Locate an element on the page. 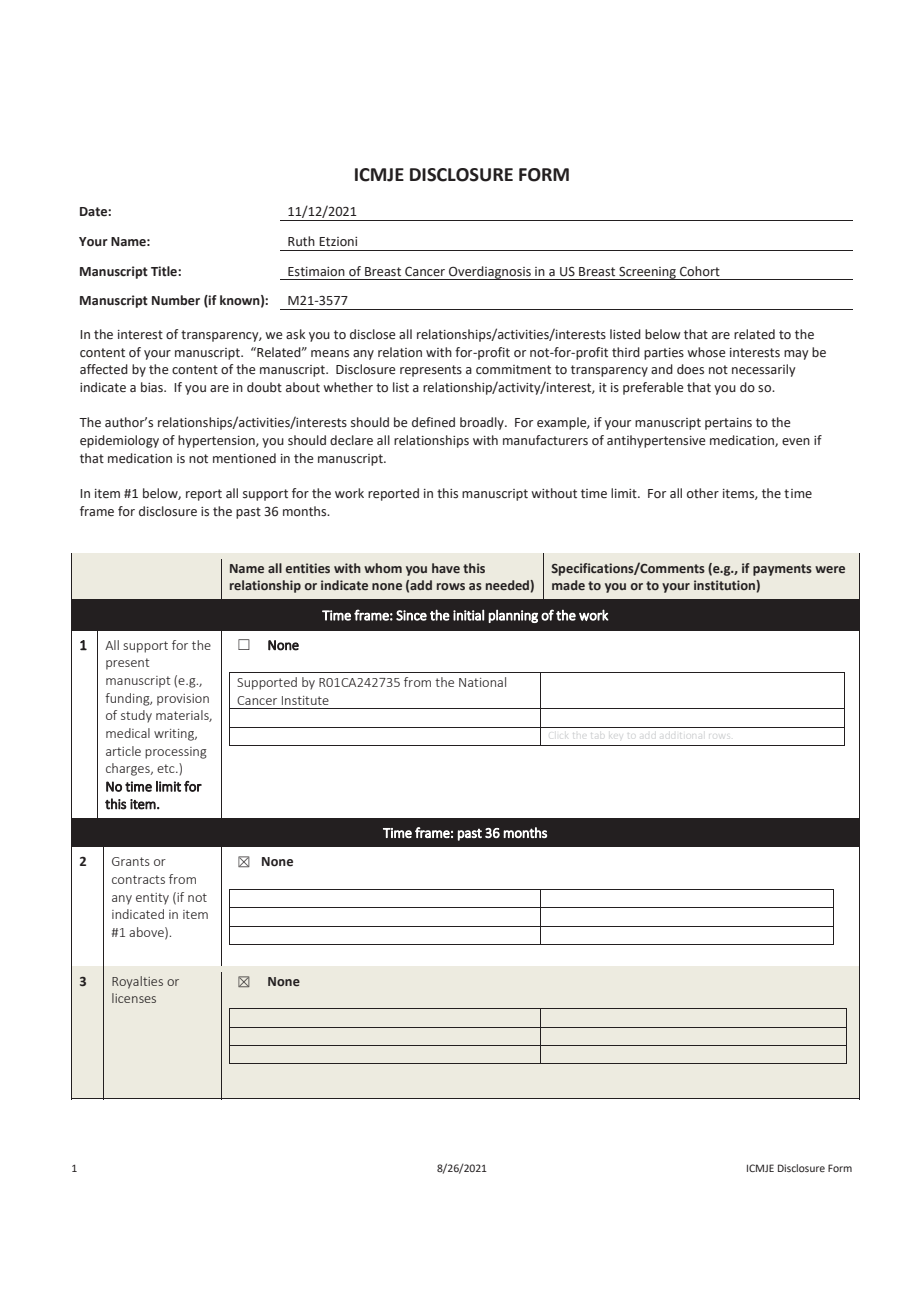 The image size is (924, 1308). Royalties is located at coordinates (137, 982).
